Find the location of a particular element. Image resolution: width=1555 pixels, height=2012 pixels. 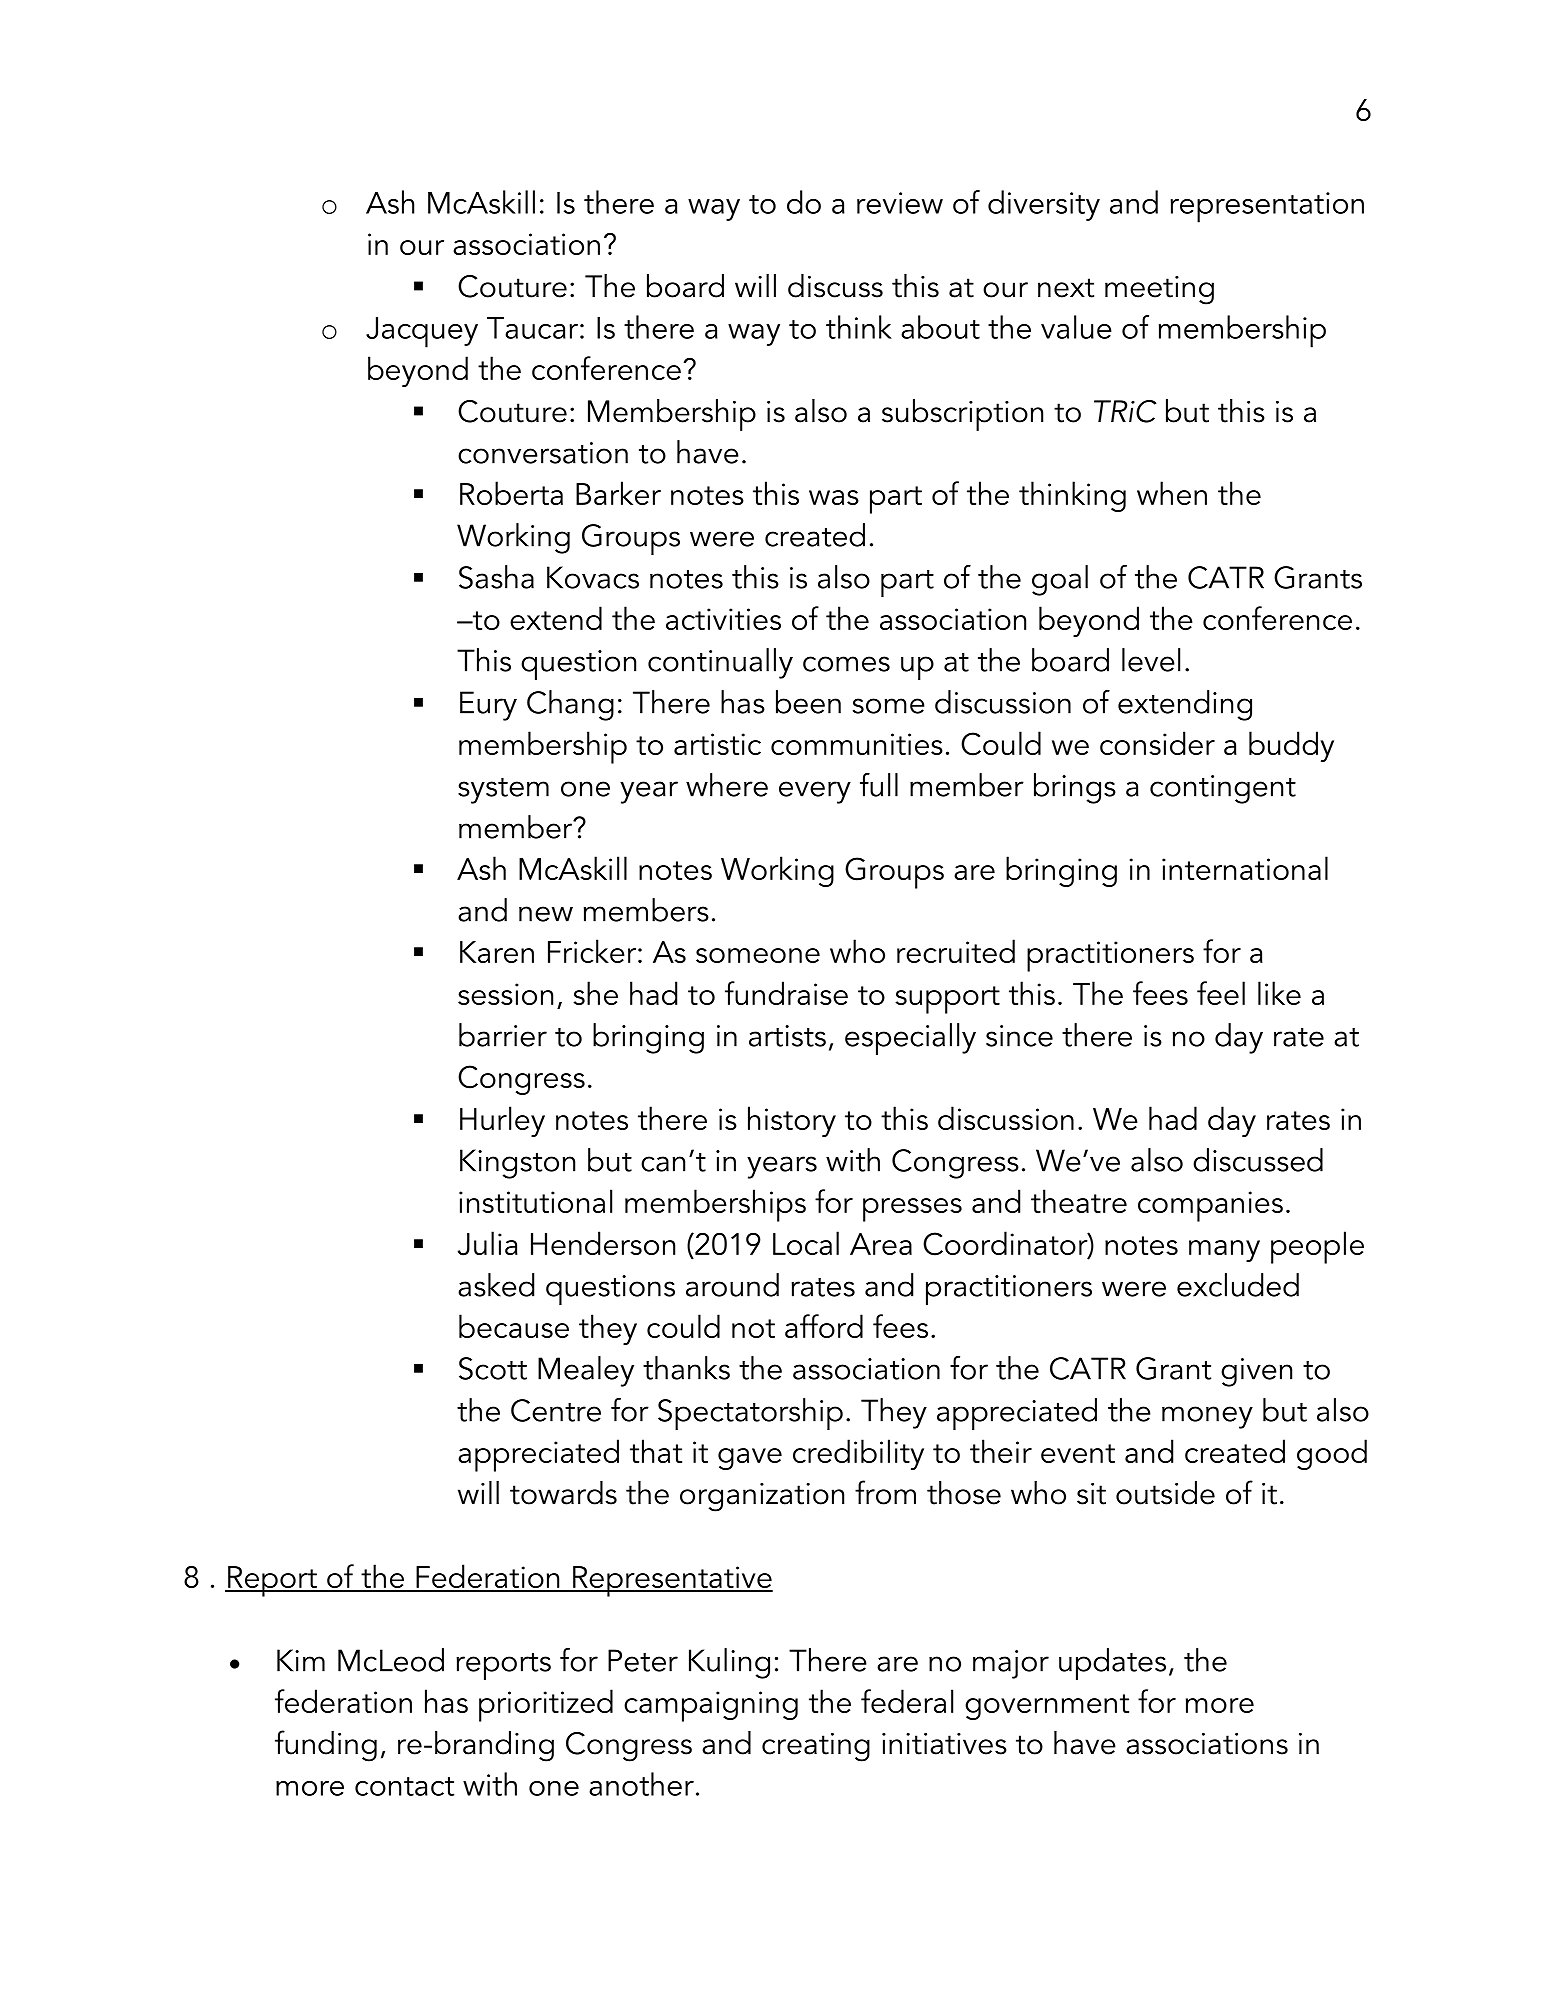

meeting is located at coordinates (1159, 290).
